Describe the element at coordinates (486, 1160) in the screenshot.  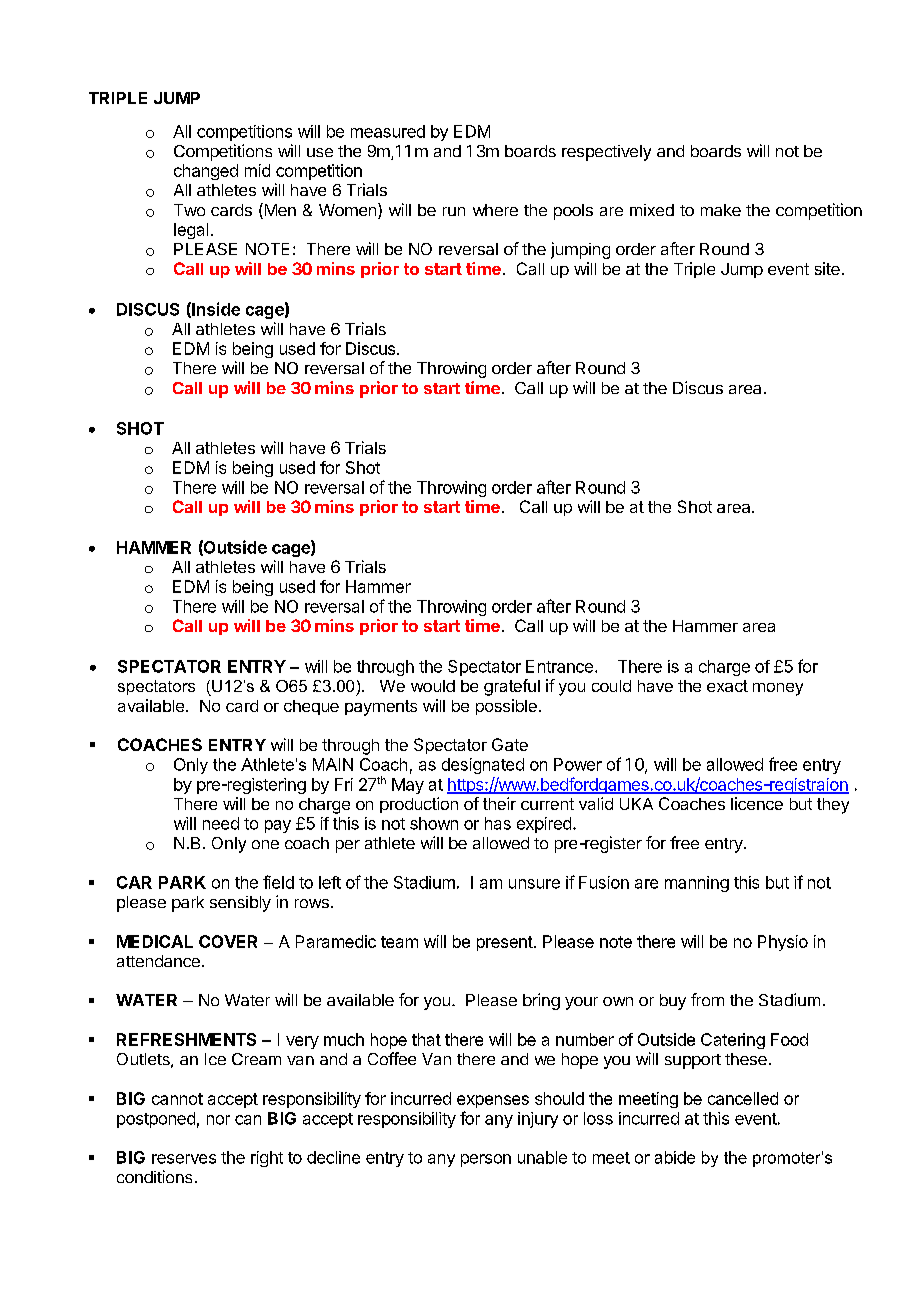
I see `person` at that location.
